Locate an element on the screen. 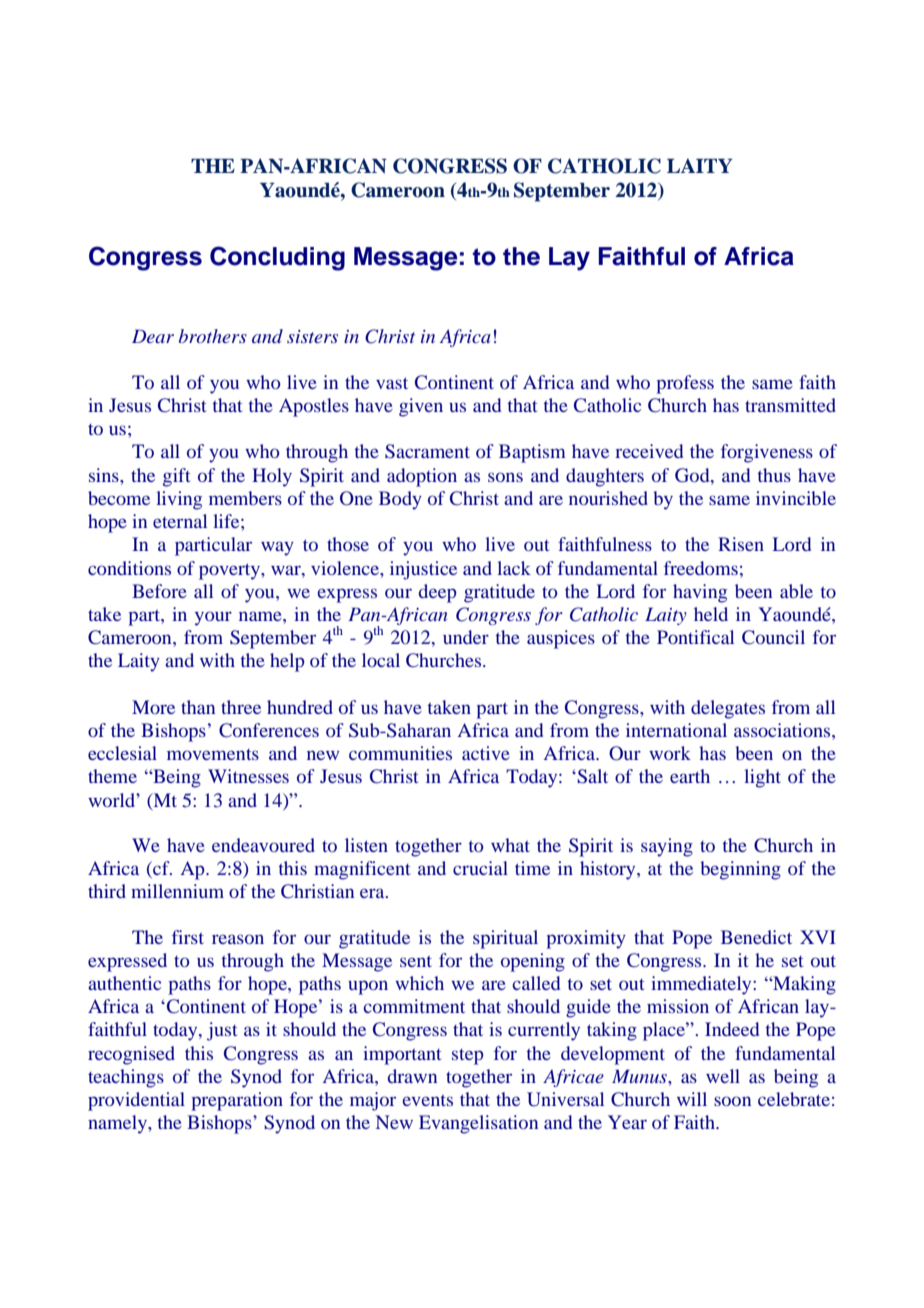  lack is located at coordinates (514, 568).
